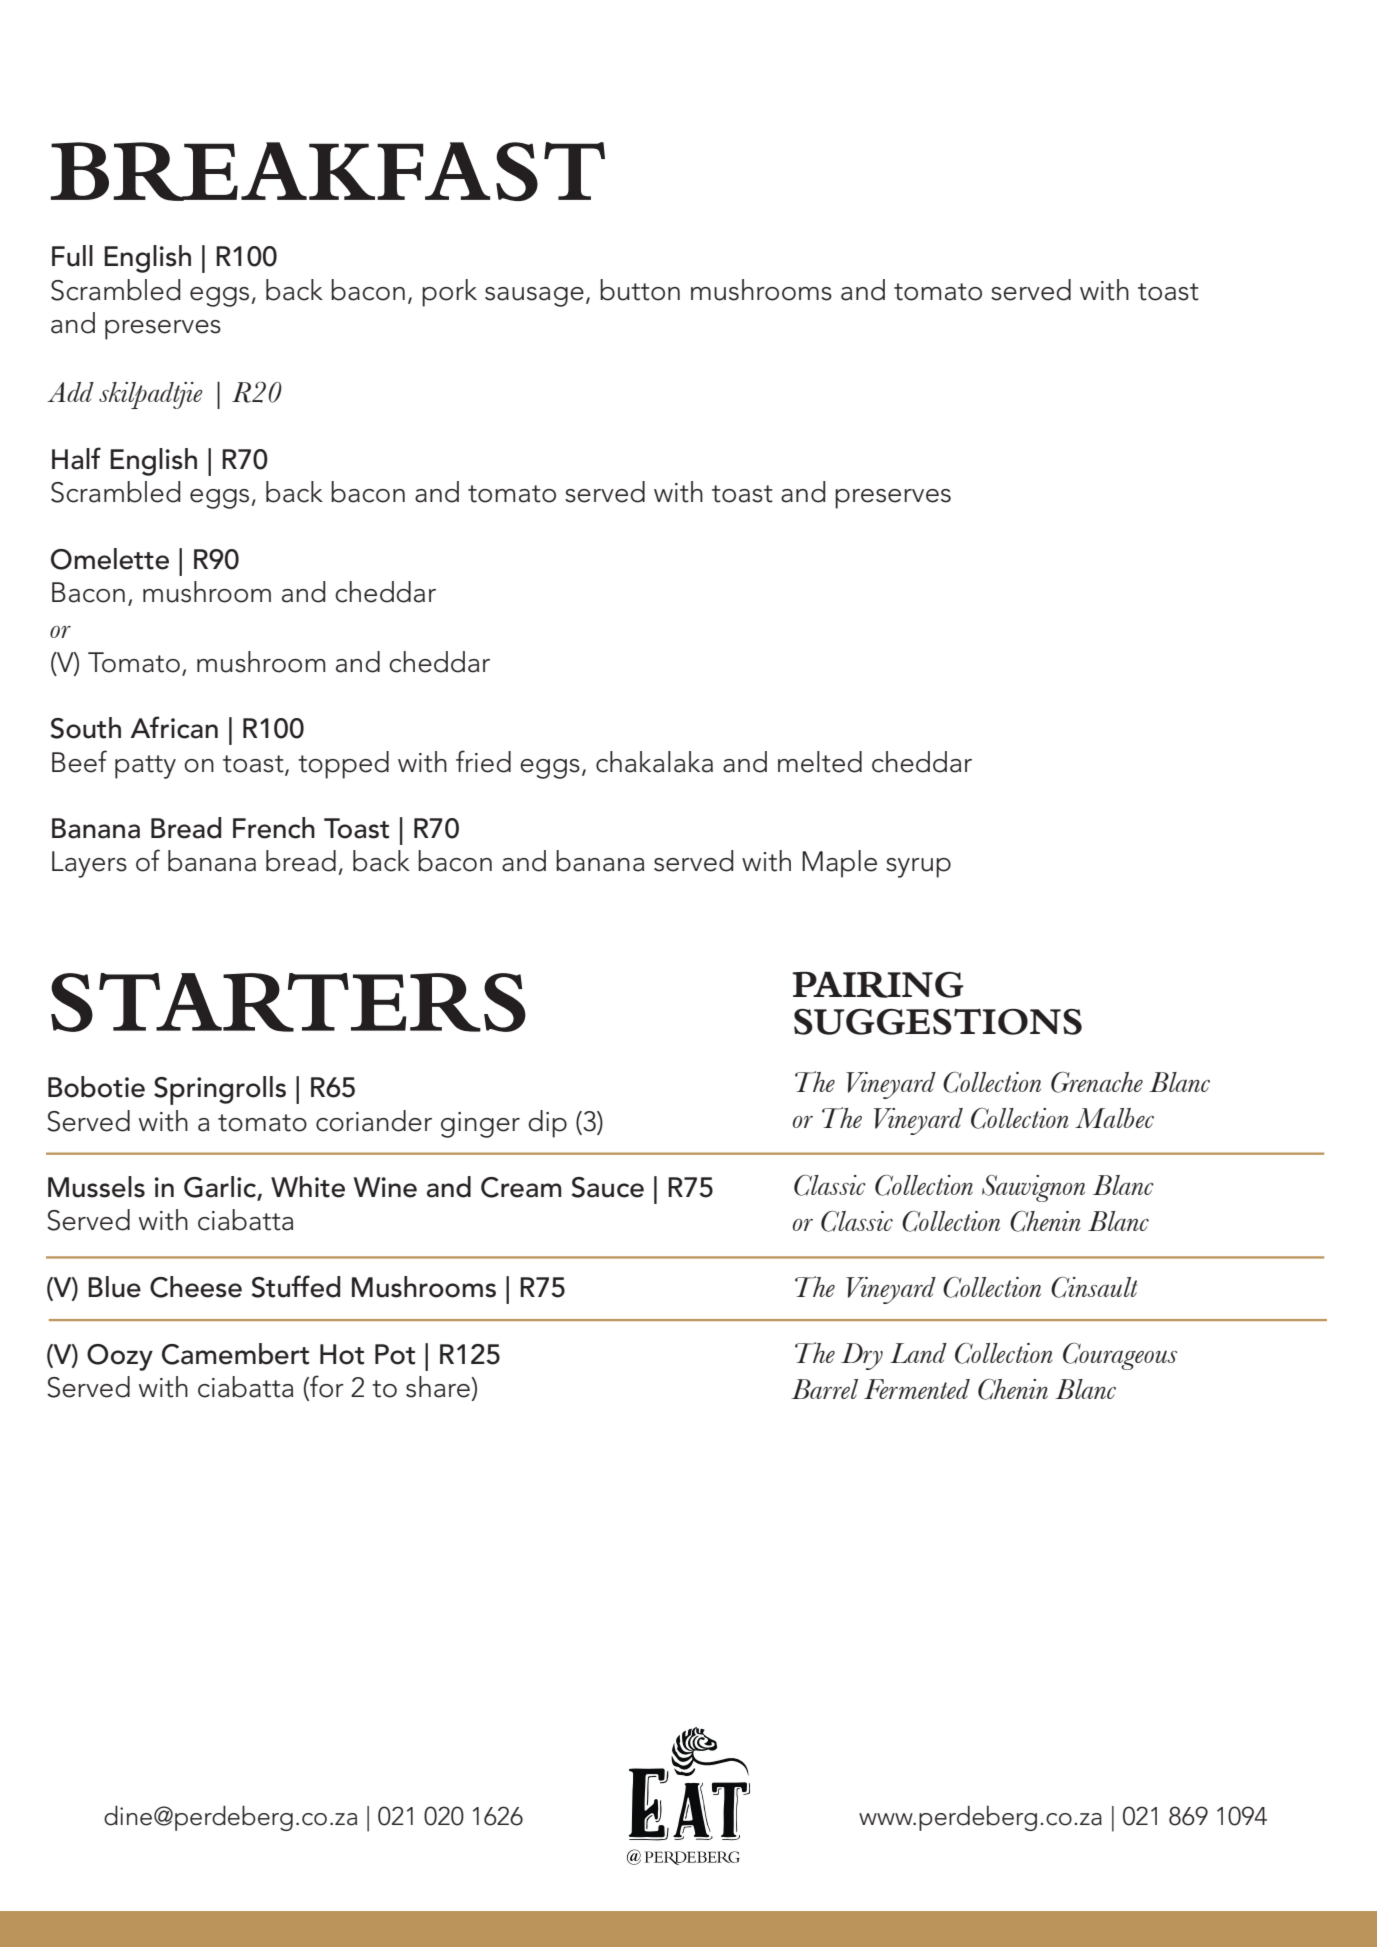 This document has width=1377, height=1947. I want to click on Camembert, so click(235, 1354).
